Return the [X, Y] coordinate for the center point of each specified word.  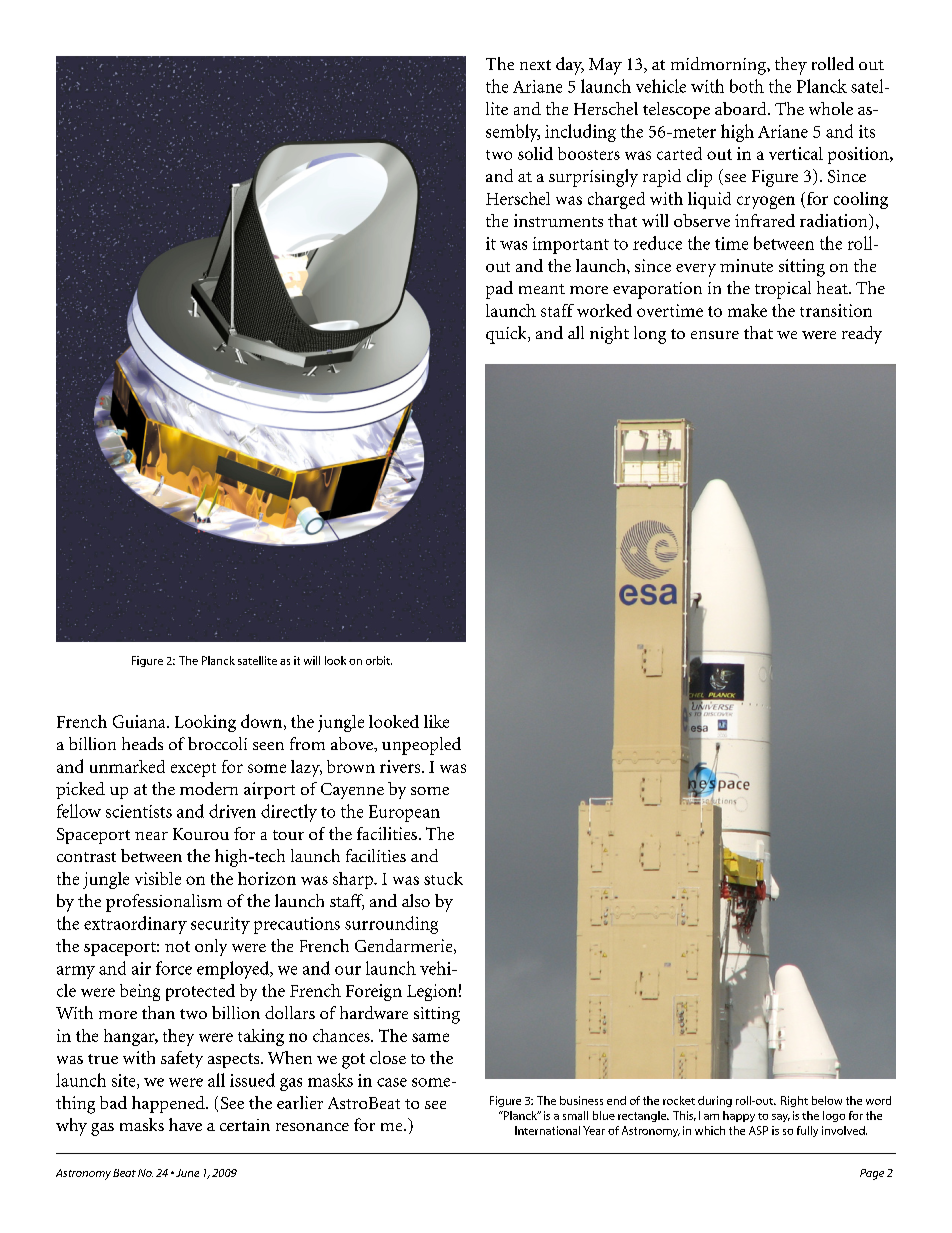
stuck [443, 878]
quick [507, 335]
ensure [715, 335]
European [404, 813]
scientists [139, 811]
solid [535, 153]
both [747, 86]
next [535, 65]
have [185, 1124]
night [609, 335]
